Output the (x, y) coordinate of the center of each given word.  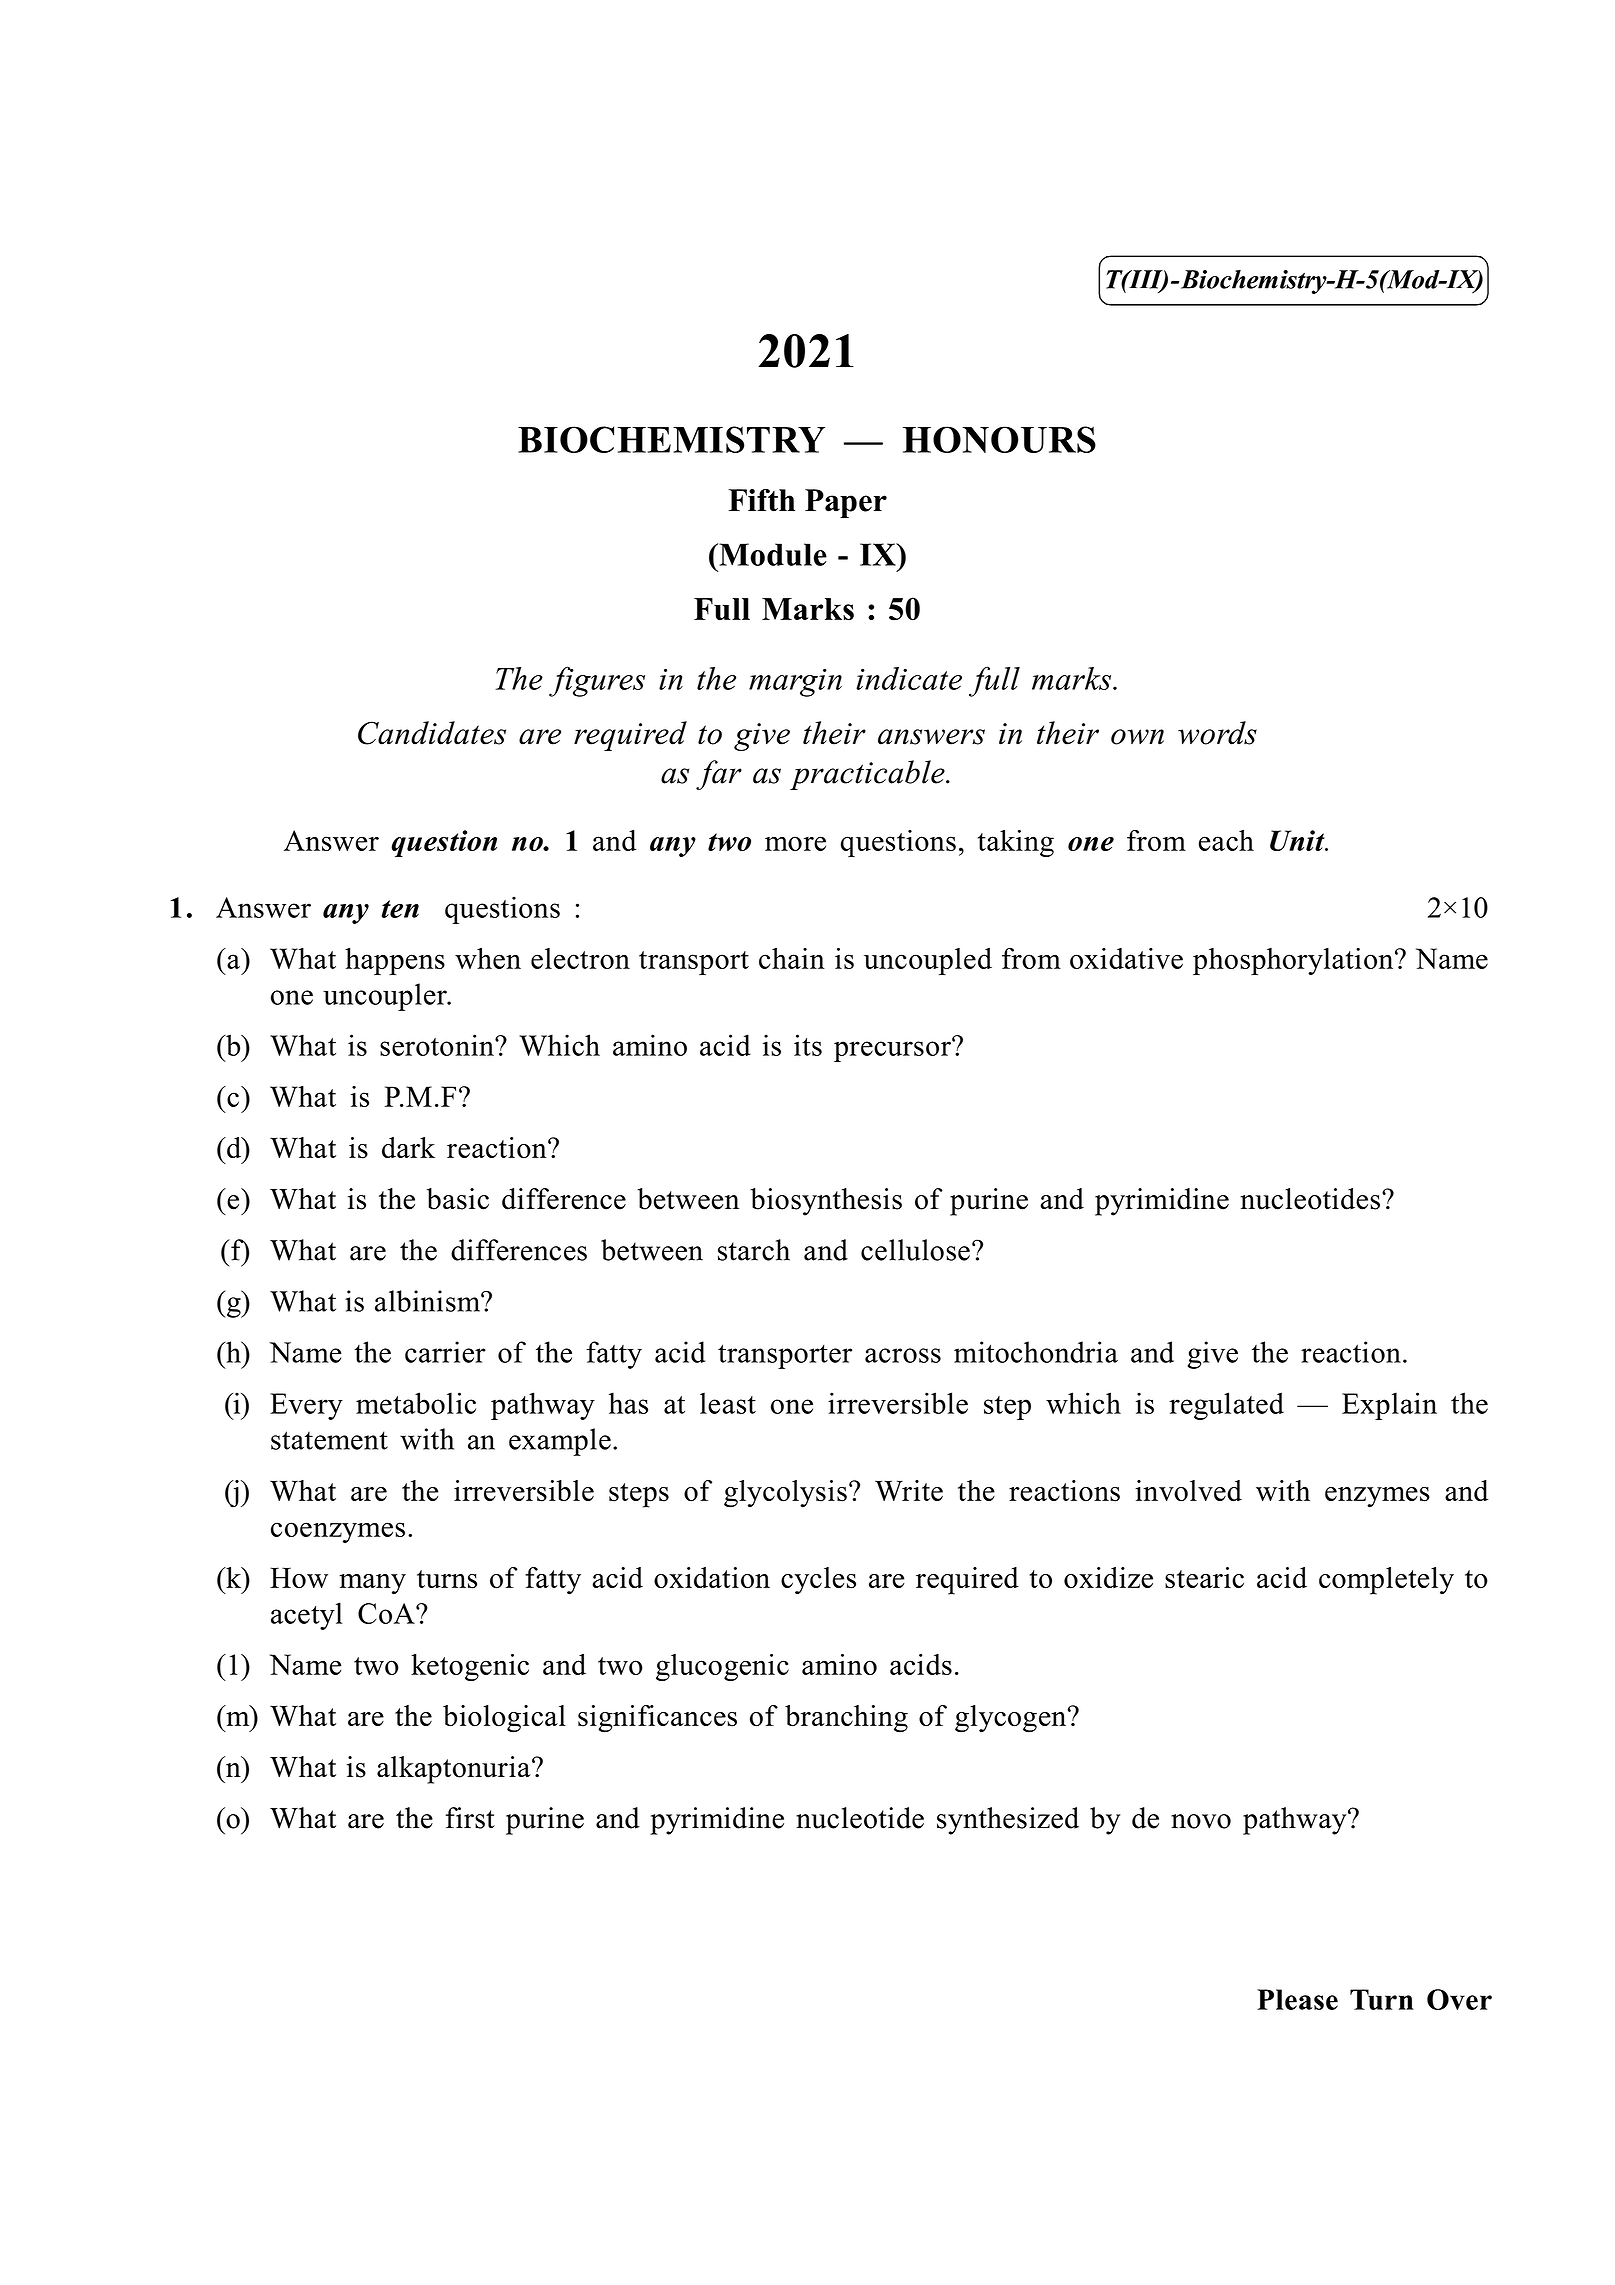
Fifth (761, 500)
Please (1297, 1999)
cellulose (915, 1250)
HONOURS (999, 439)
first (470, 1818)
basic (458, 1199)
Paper (846, 503)
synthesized (1008, 1821)
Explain (1389, 1406)
